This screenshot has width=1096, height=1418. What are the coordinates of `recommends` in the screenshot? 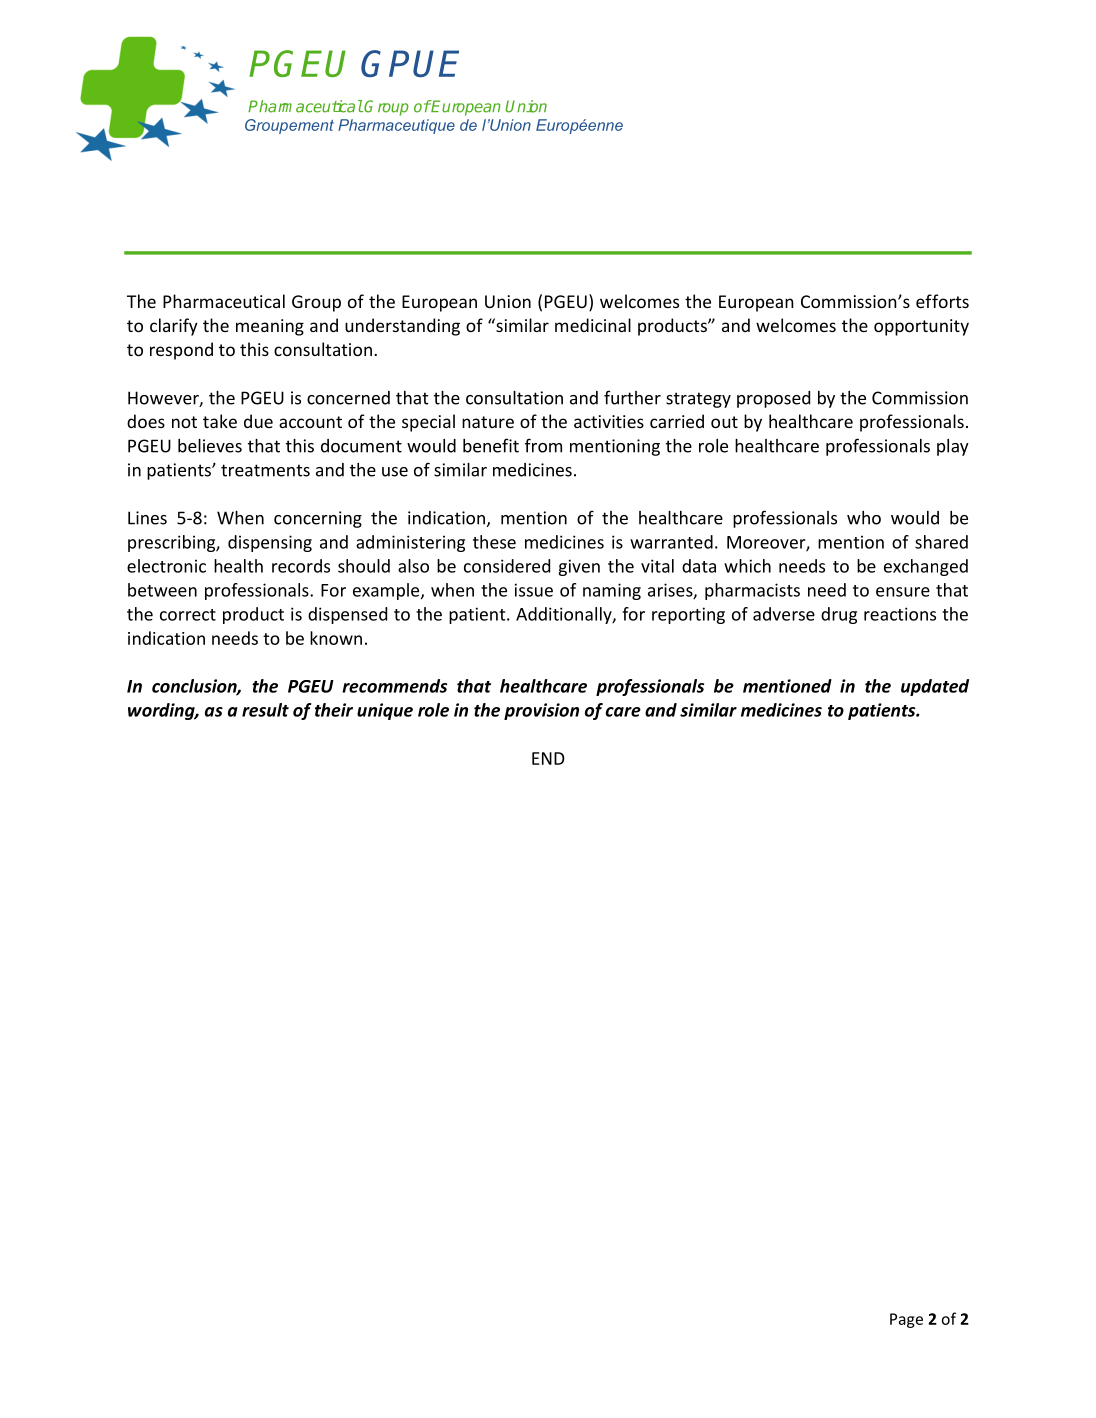 It's located at (394, 686).
